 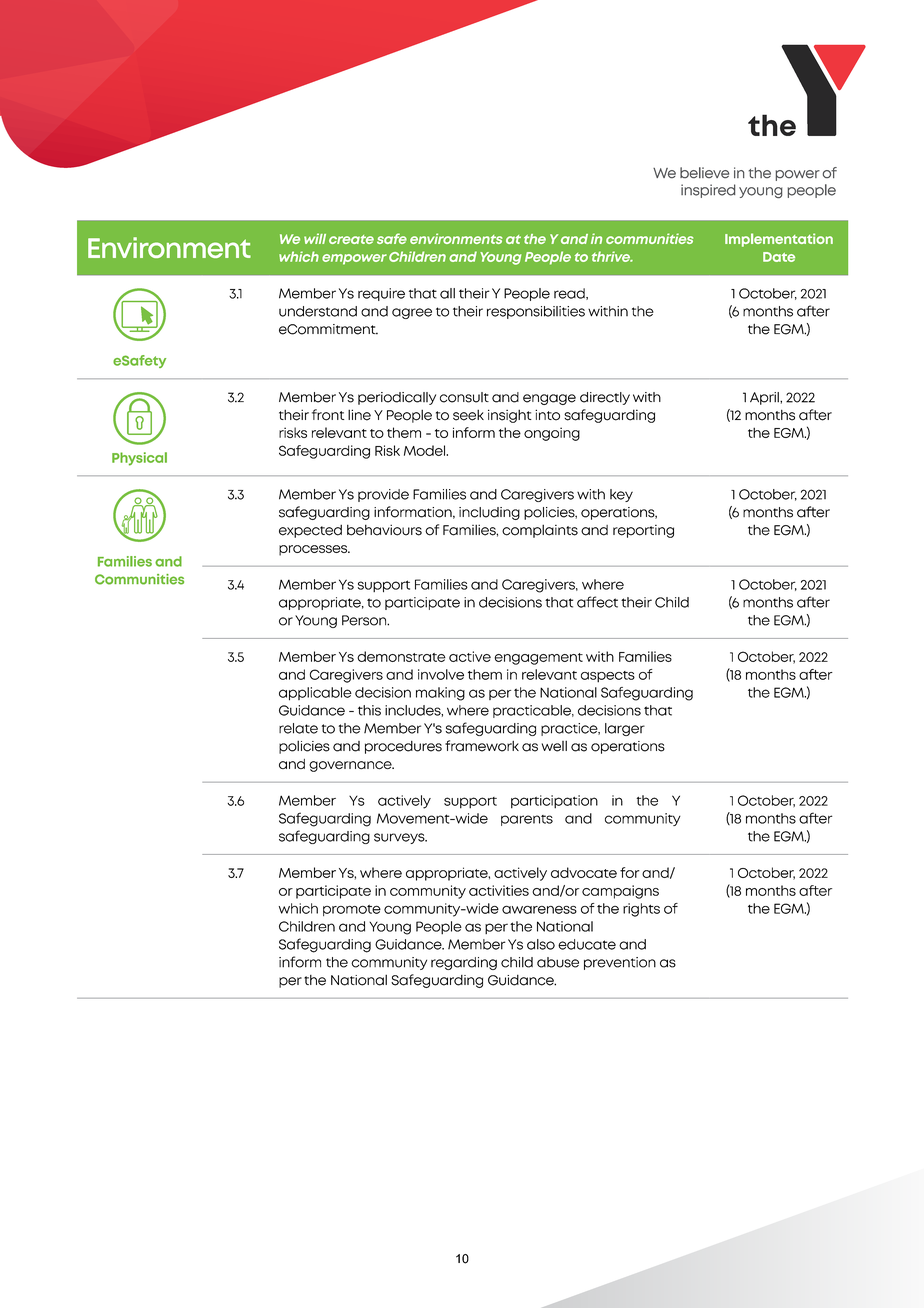 What do you see at coordinates (641, 910) in the image?
I see `rights` at bounding box center [641, 910].
